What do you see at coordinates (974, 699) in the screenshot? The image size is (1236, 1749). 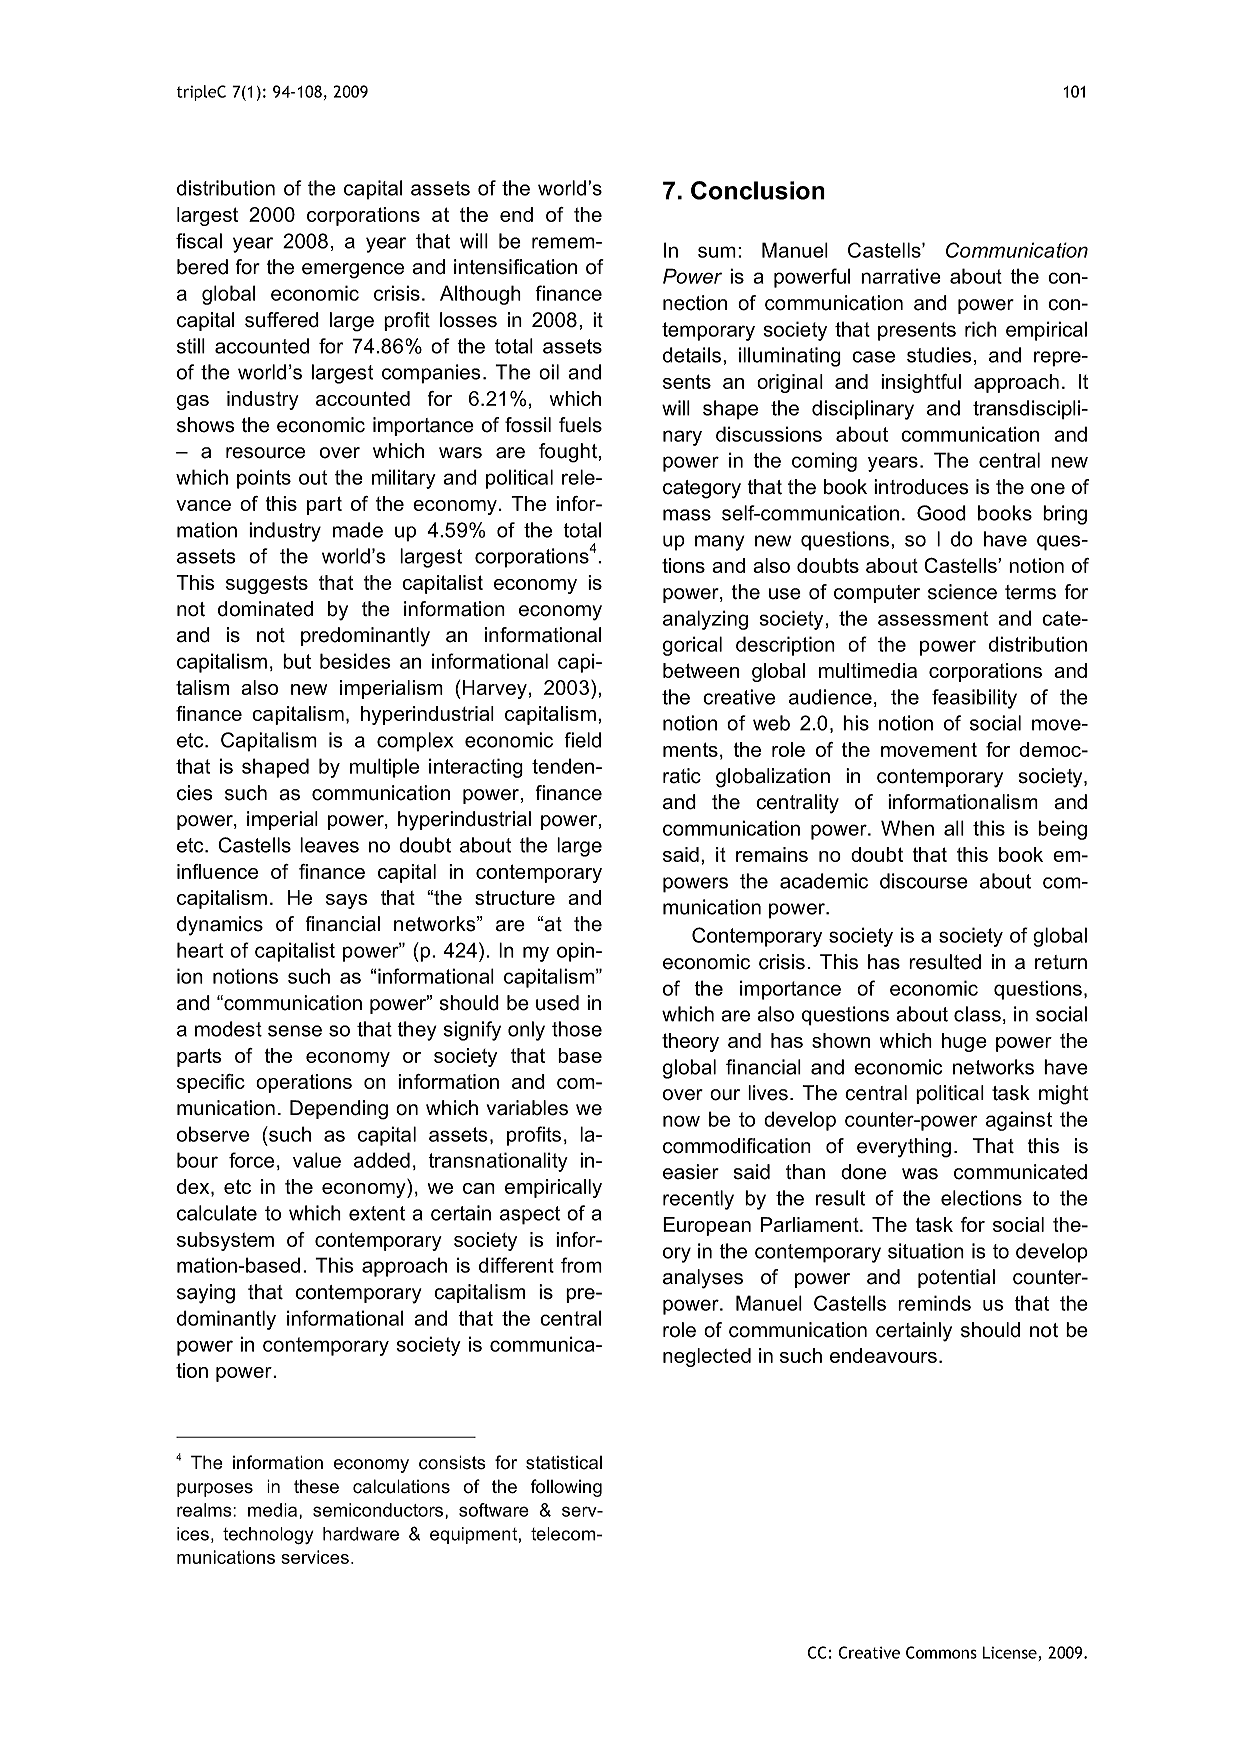 I see `feasibility` at bounding box center [974, 699].
